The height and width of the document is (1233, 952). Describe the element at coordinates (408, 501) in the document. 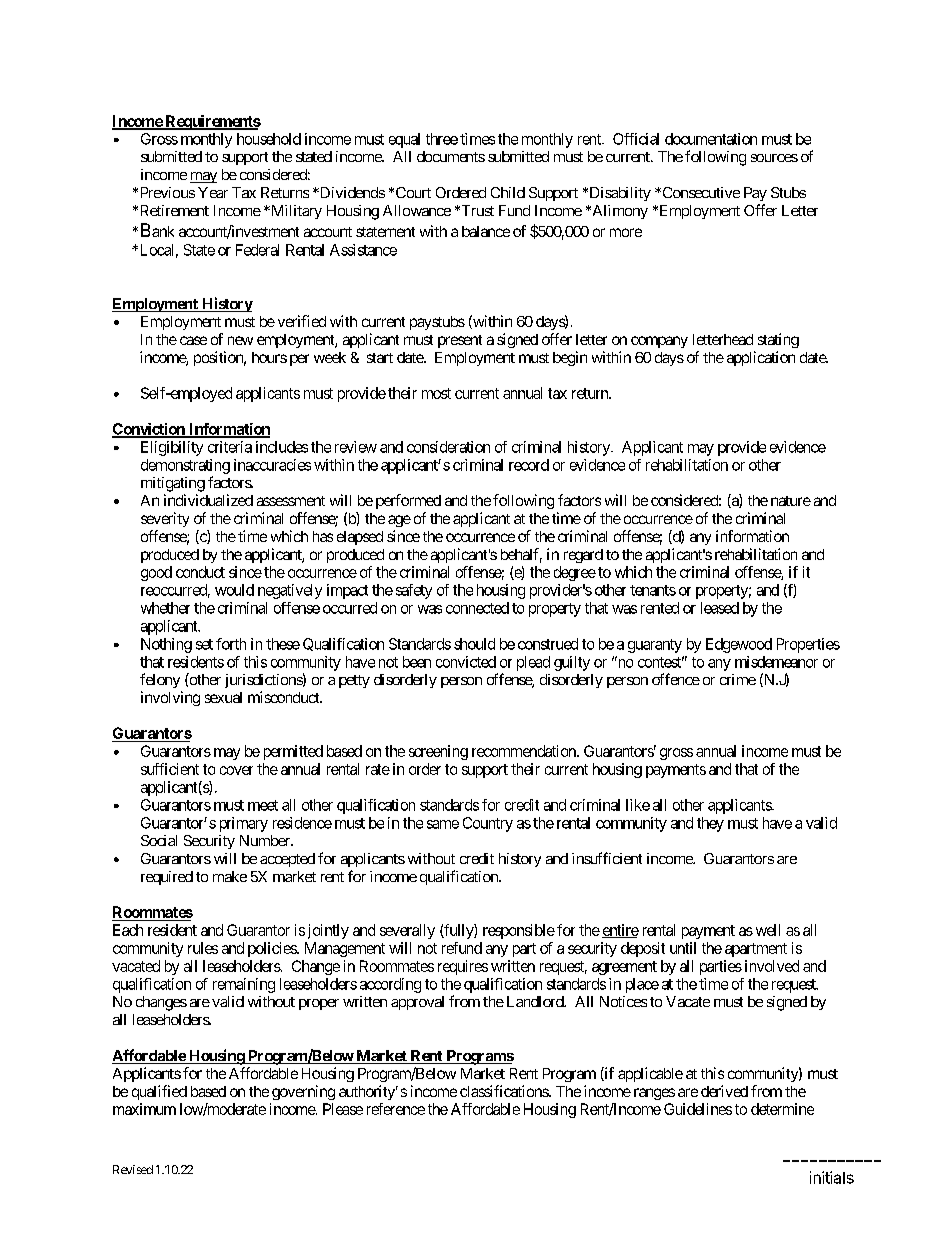

I see `performed` at that location.
